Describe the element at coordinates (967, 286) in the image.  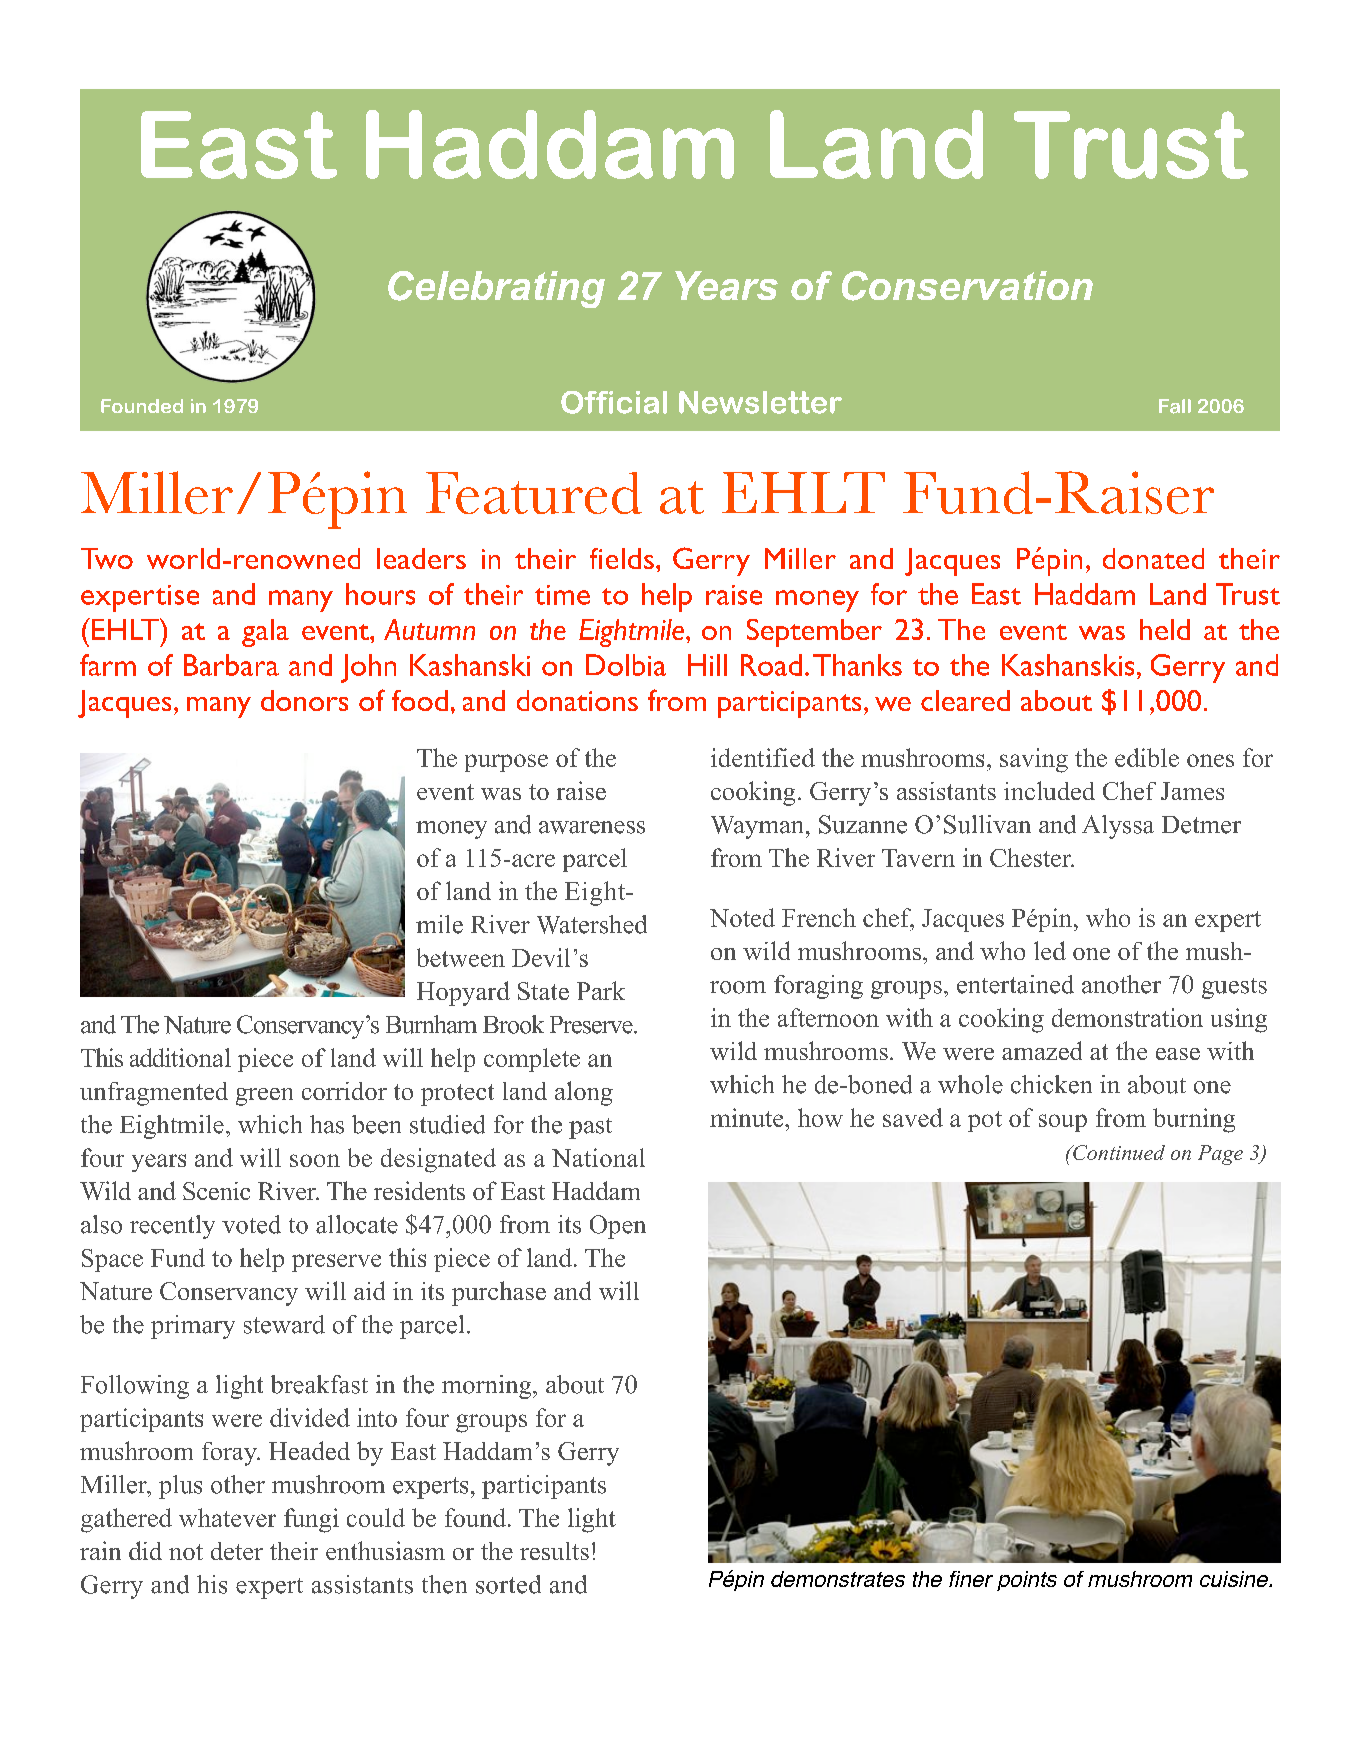
I see `Conservation` at that location.
